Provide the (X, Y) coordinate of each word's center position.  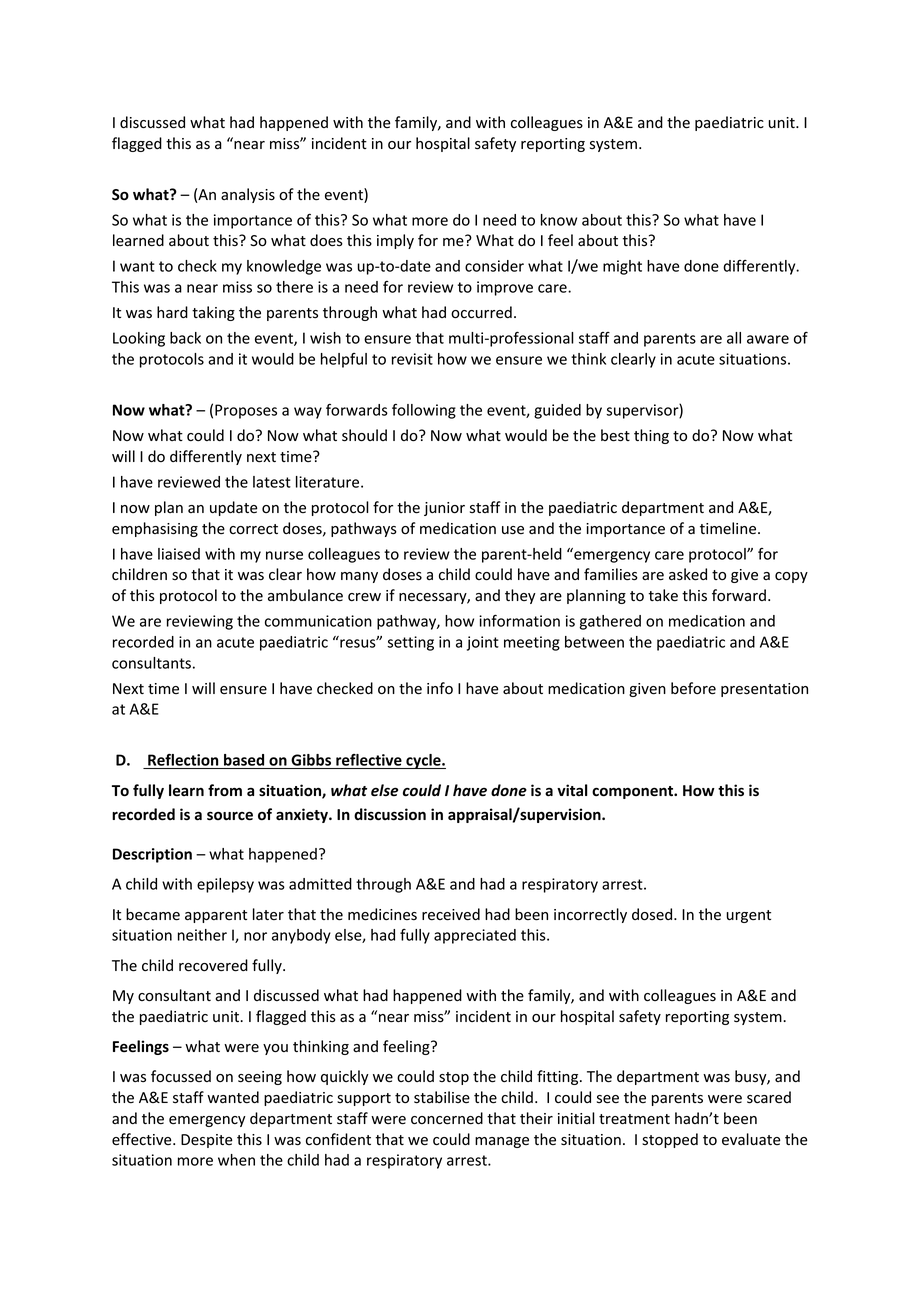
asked (688, 574)
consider (494, 266)
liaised (179, 554)
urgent (748, 916)
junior (444, 509)
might (622, 267)
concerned (447, 1118)
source (230, 816)
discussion (390, 814)
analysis (248, 195)
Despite (206, 1141)
